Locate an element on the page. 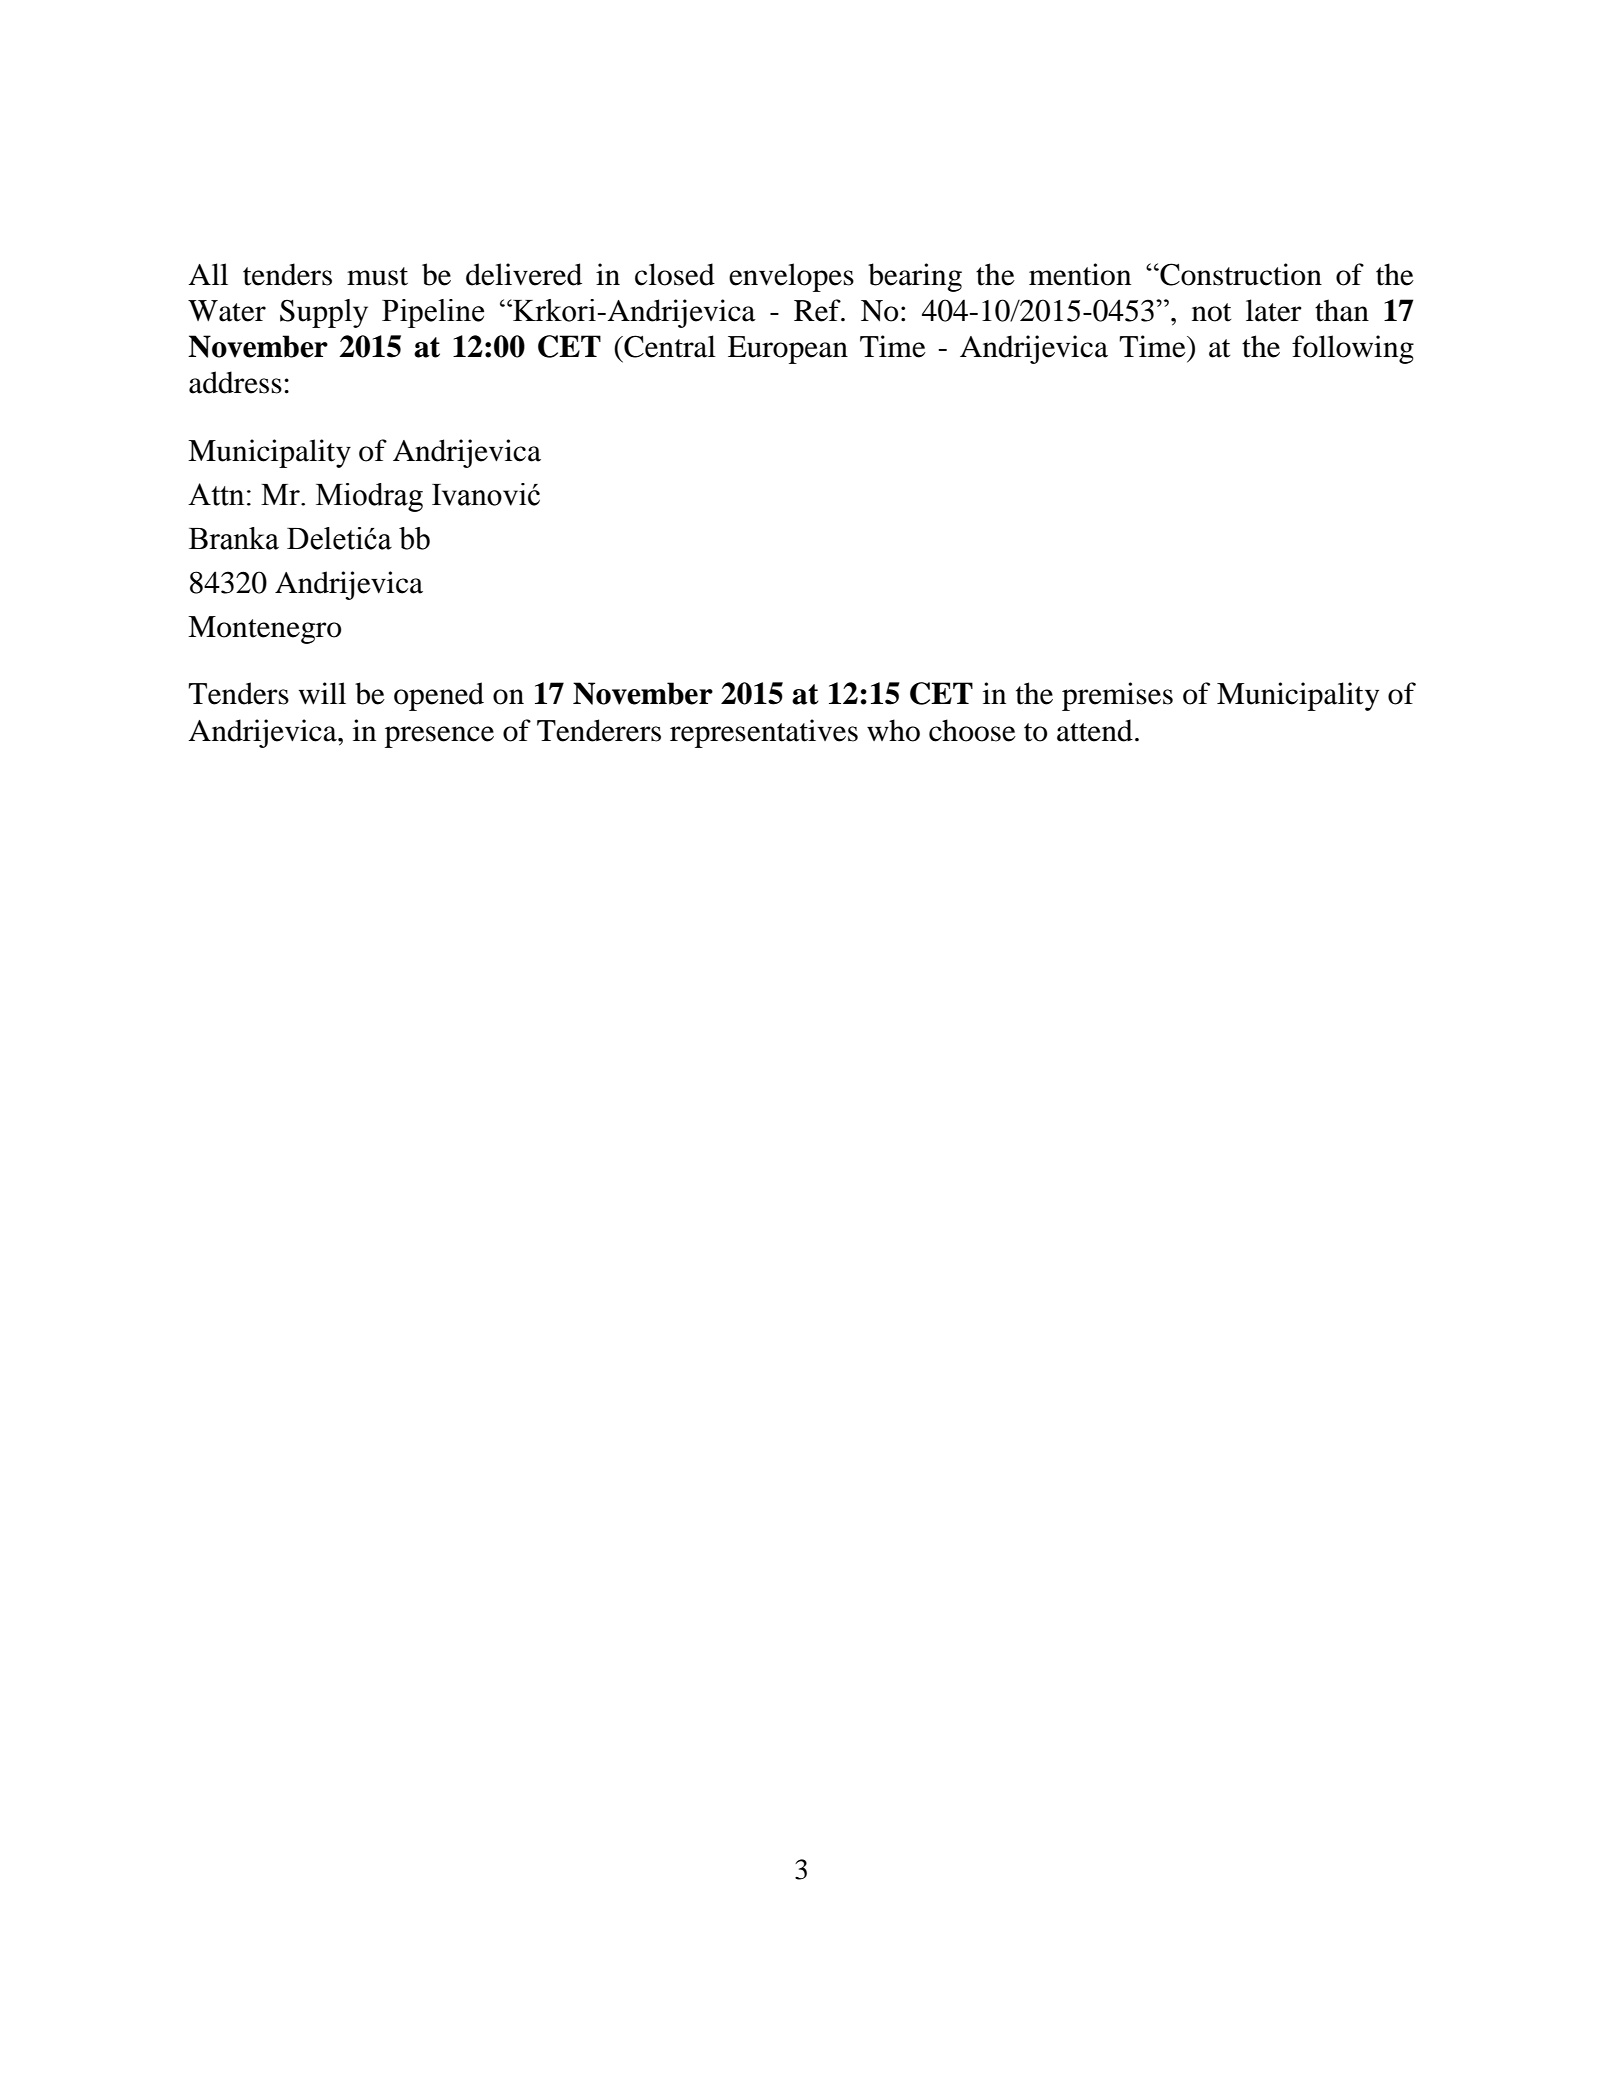 This page has height=2075, width=1603. will is located at coordinates (322, 693).
